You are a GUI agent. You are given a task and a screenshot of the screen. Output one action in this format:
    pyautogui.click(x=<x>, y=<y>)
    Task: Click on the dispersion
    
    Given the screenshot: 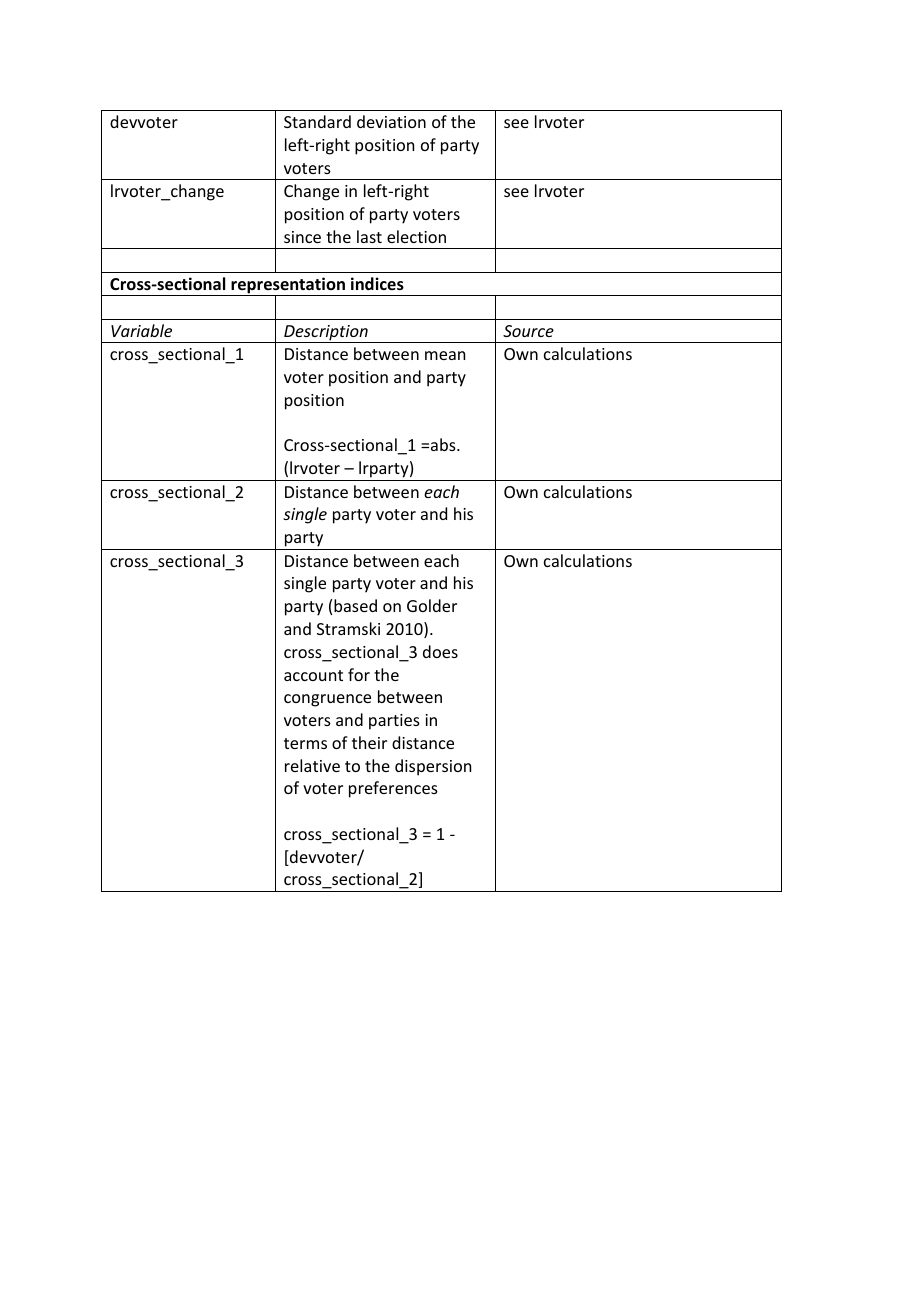 What is the action you would take?
    pyautogui.click(x=433, y=767)
